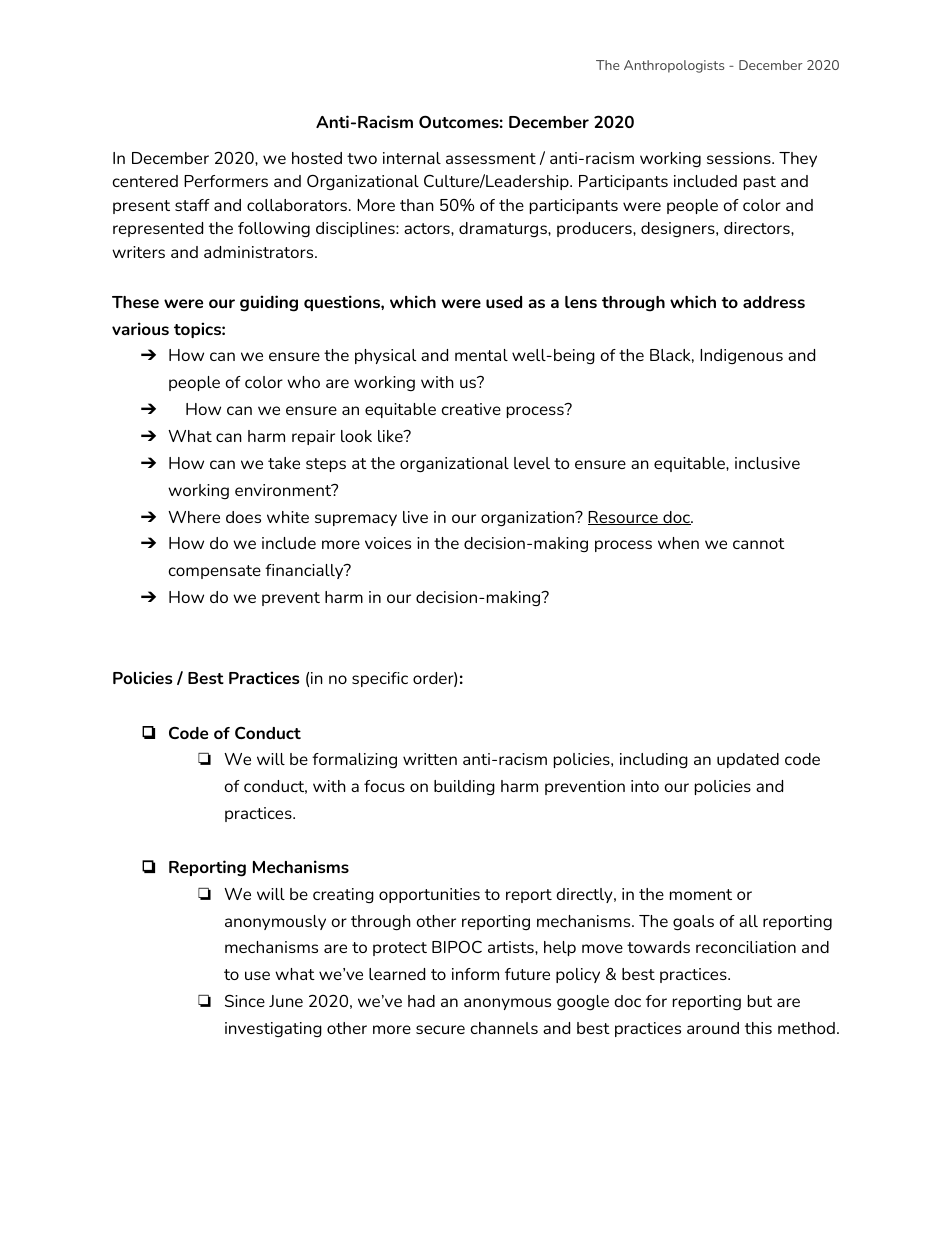  Describe the element at coordinates (674, 66) in the screenshot. I see `Anthropologists` at that location.
